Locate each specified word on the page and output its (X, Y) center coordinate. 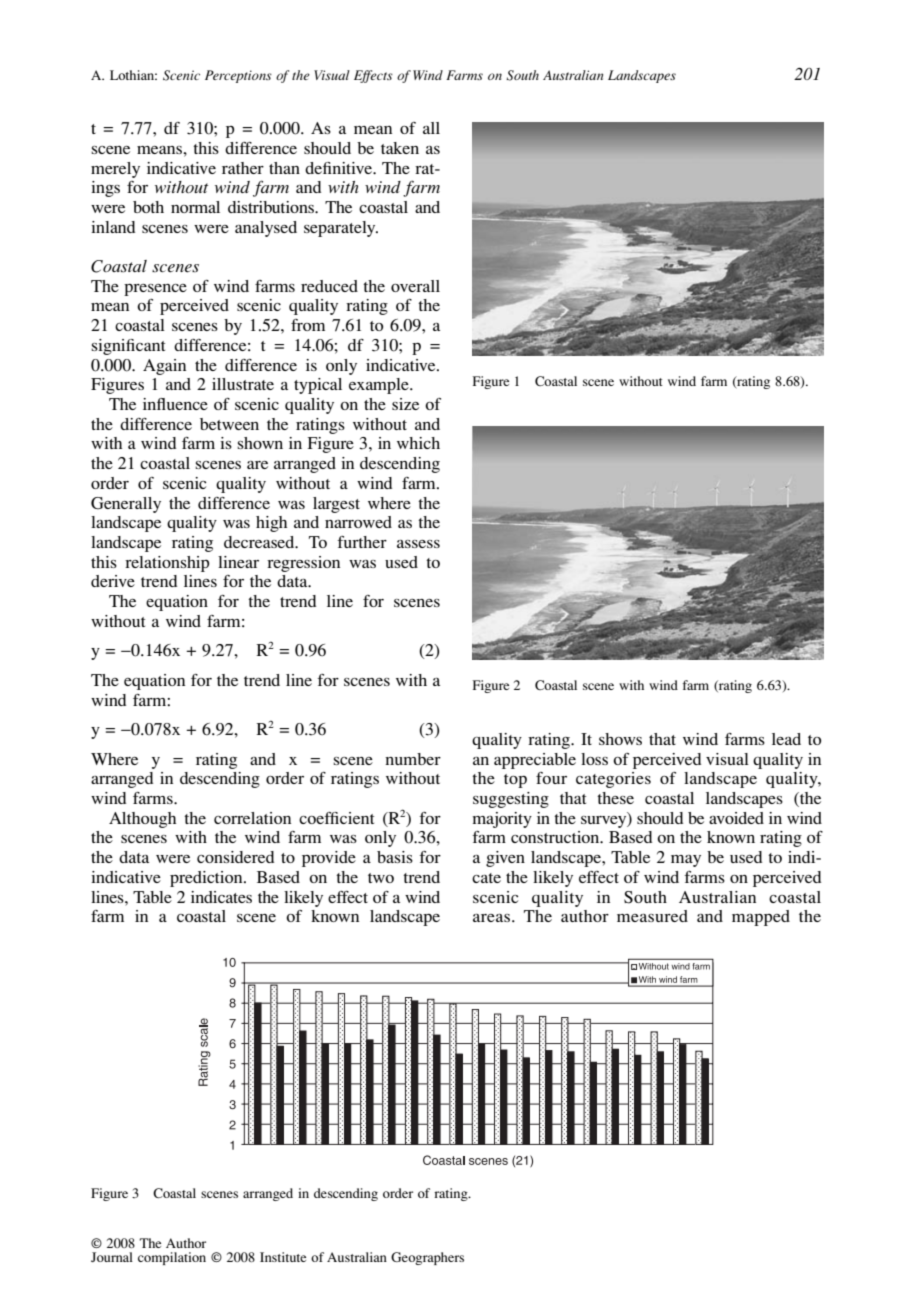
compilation (172, 1258)
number (413, 759)
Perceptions (238, 76)
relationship (167, 564)
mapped (761, 918)
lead (786, 739)
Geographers (427, 1258)
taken (400, 148)
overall (415, 286)
